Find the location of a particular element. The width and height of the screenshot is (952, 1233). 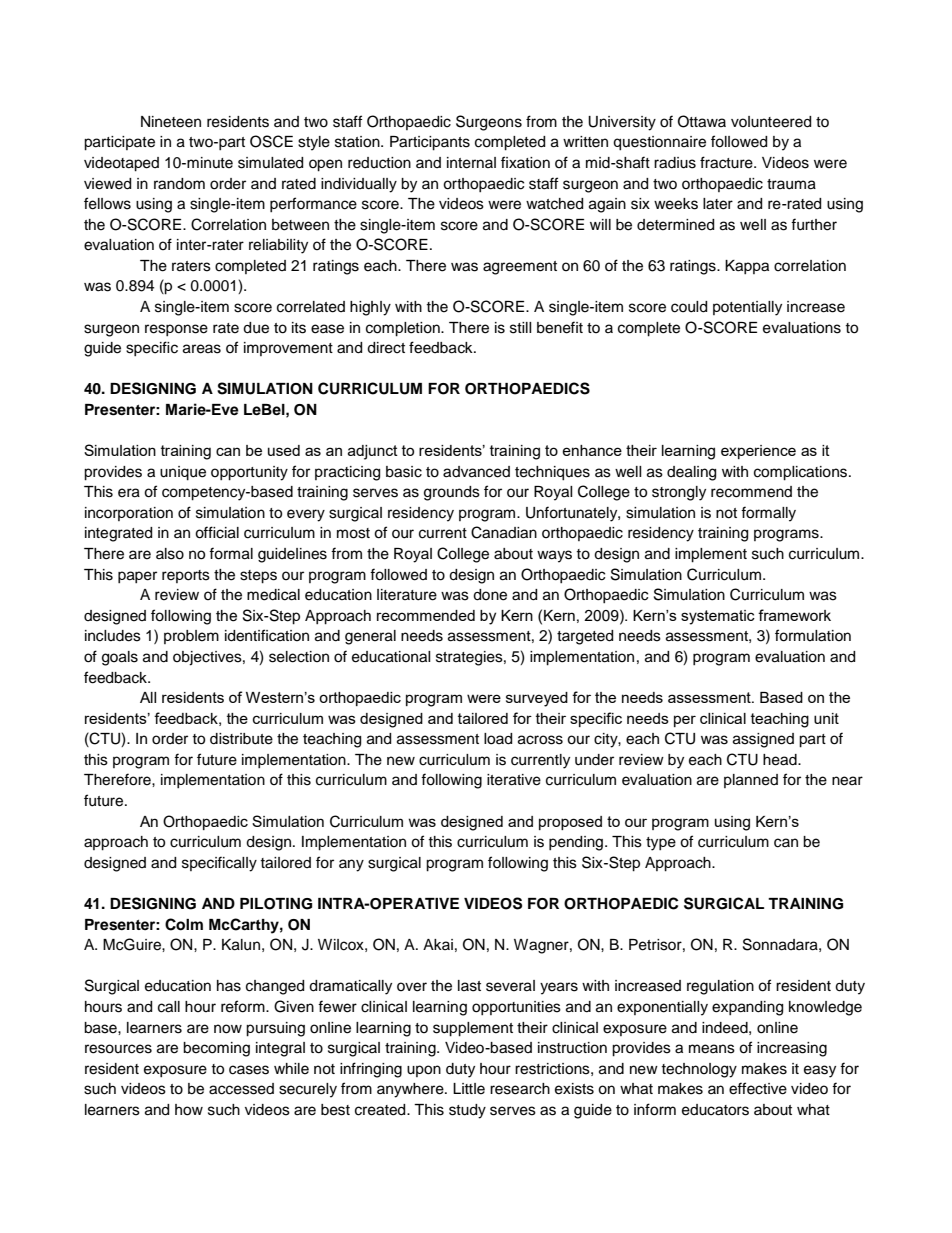

type is located at coordinates (661, 844).
